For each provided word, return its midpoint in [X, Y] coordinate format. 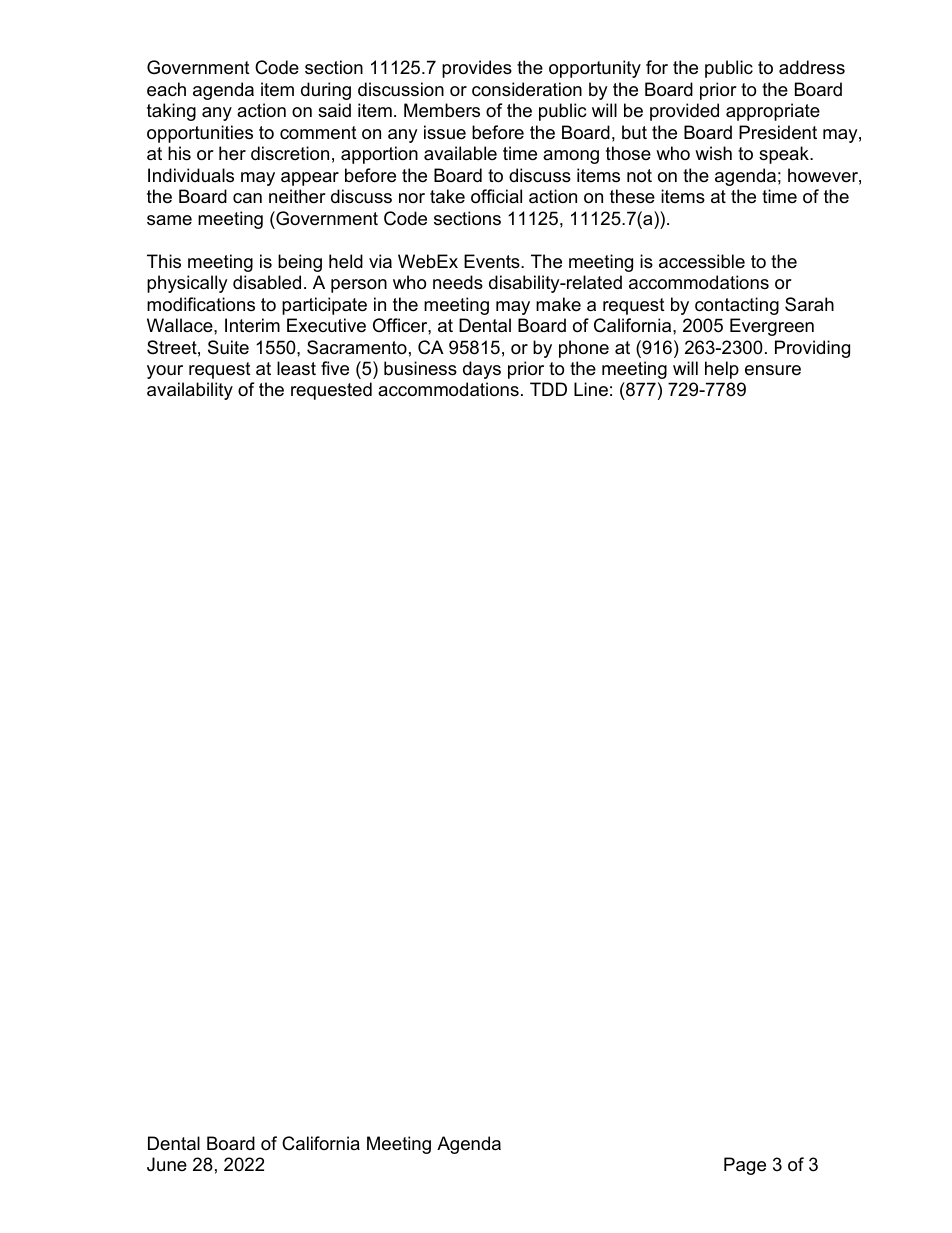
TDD [548, 389]
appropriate [773, 112]
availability [190, 391]
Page [745, 1166]
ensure [773, 370]
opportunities [200, 134]
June [167, 1164]
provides [477, 69]
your [165, 372]
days [482, 370]
